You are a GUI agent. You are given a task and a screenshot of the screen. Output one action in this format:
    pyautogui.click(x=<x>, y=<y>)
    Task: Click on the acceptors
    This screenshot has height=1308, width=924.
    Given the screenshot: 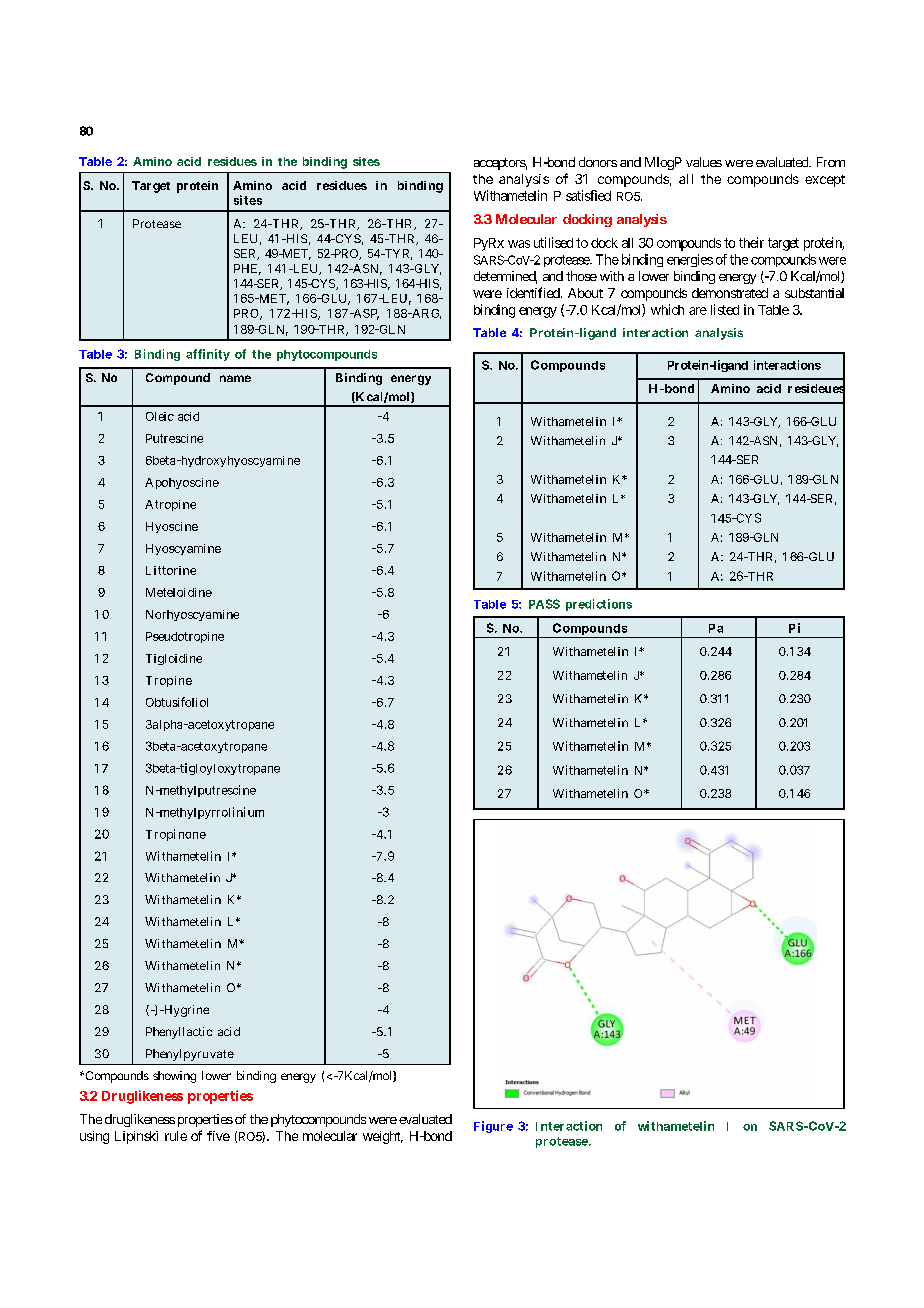 What is the action you would take?
    pyautogui.click(x=500, y=164)
